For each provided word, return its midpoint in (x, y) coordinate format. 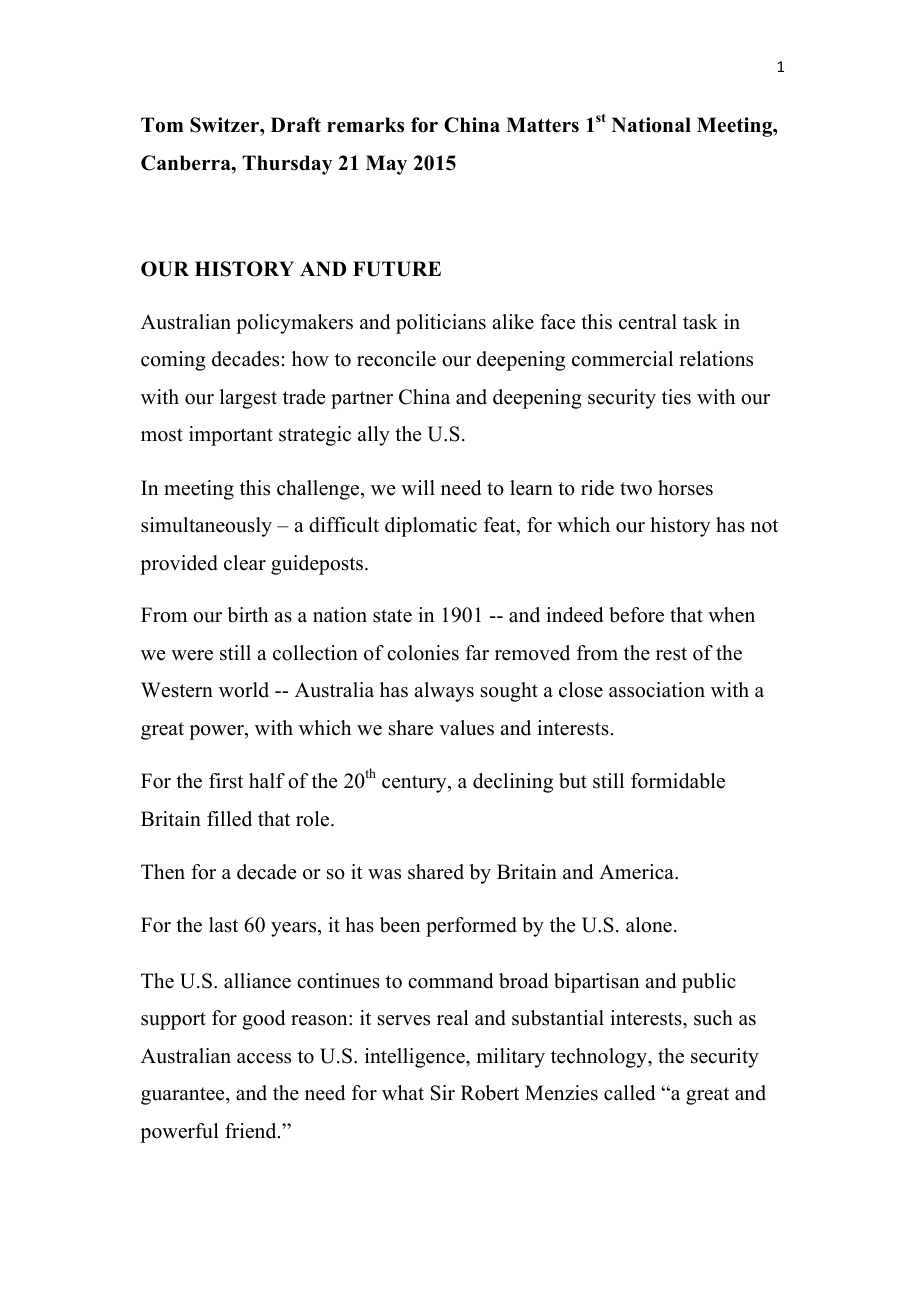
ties (676, 397)
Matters (542, 125)
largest (248, 399)
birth (247, 615)
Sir (443, 1093)
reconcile (396, 359)
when (731, 615)
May (386, 165)
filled (229, 819)
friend (252, 1131)
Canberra (187, 163)
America (638, 872)
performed (471, 927)
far (477, 652)
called (629, 1093)
